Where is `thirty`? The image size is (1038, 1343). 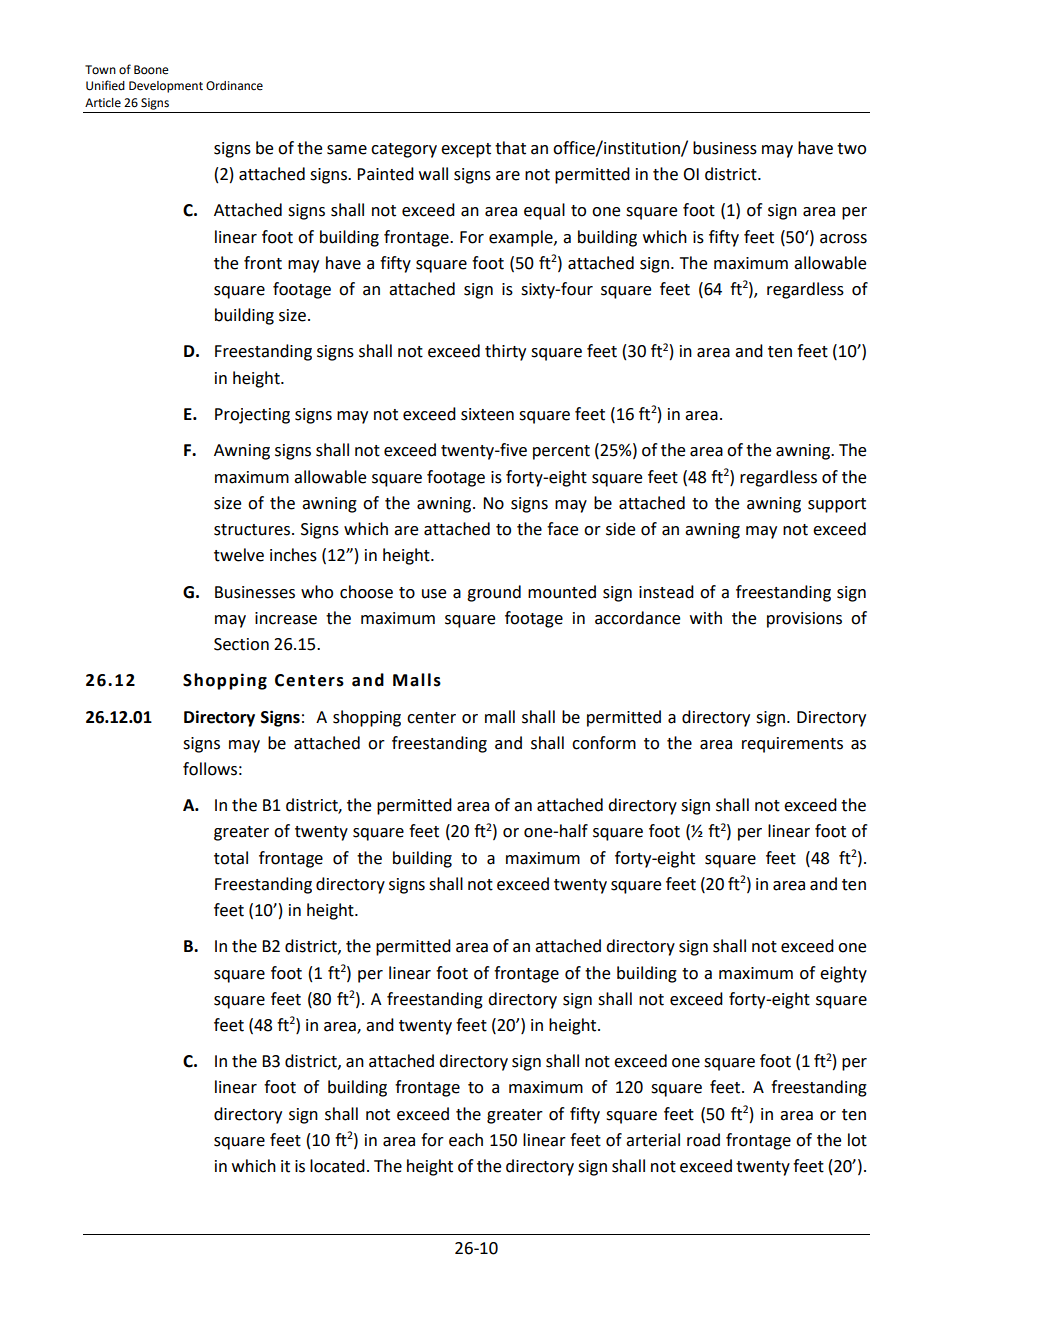 thirty is located at coordinates (505, 352).
